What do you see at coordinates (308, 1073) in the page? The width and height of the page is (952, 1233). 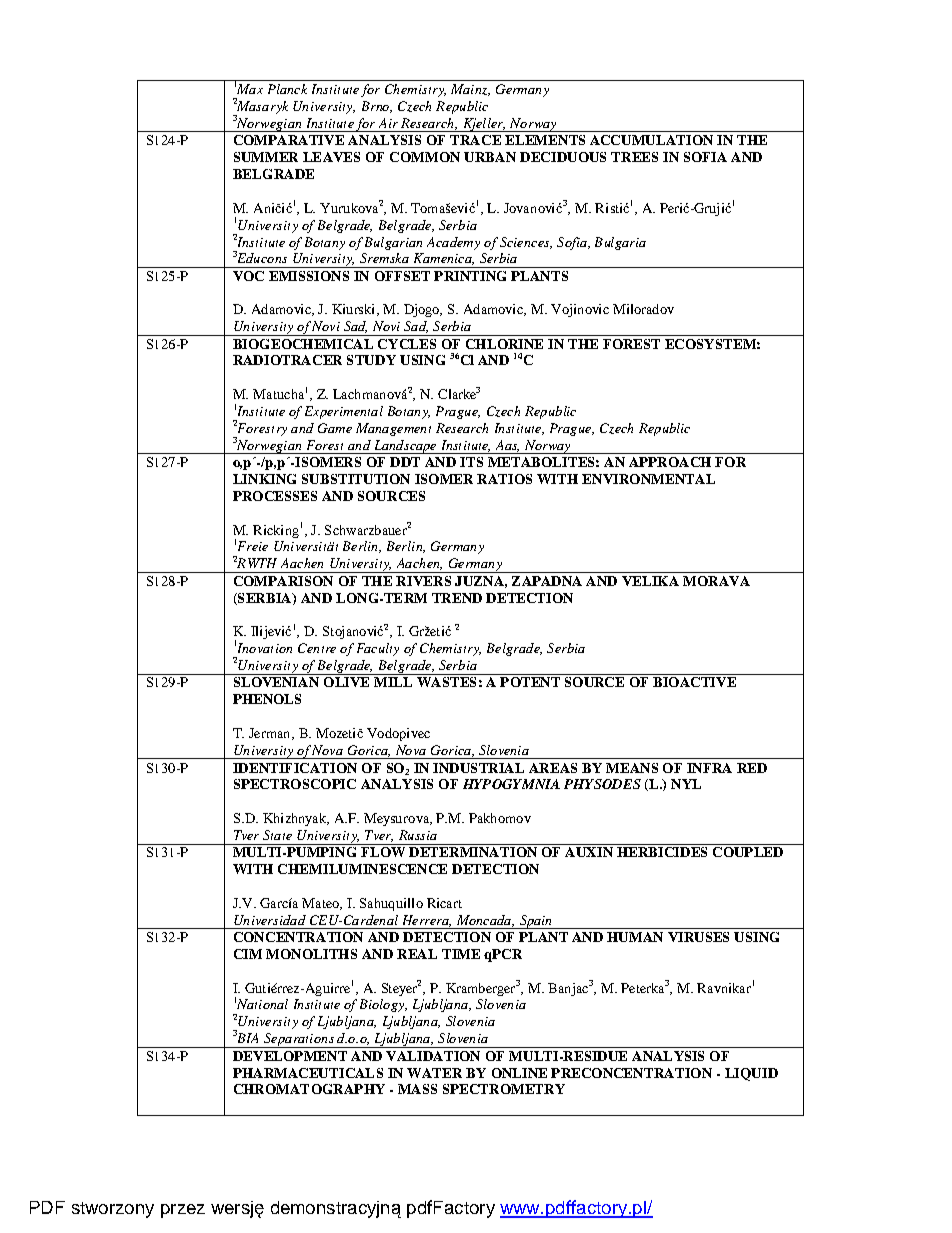 I see `PHARMACEUTICALS` at bounding box center [308, 1073].
